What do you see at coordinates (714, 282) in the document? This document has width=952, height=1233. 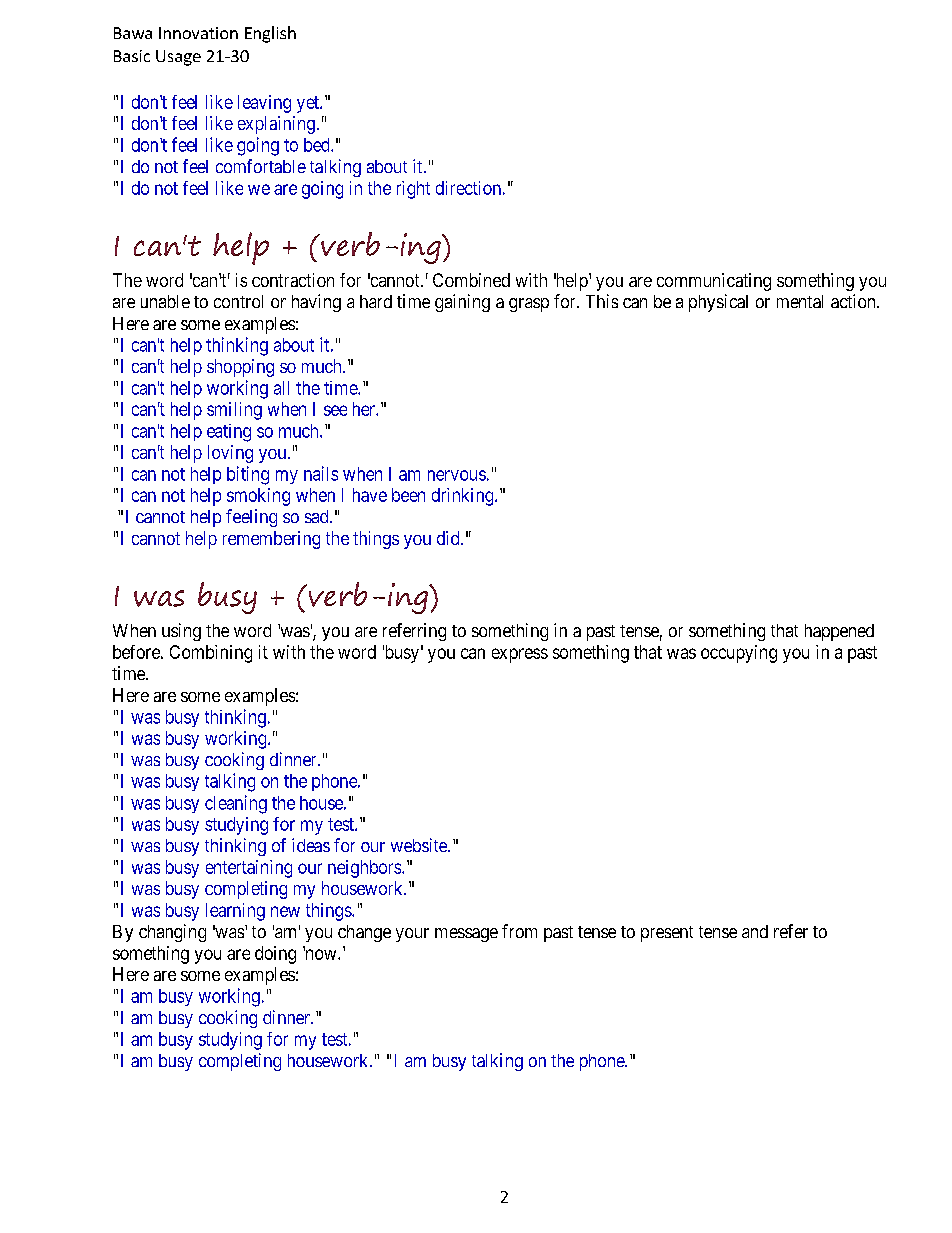 I see `communicating` at bounding box center [714, 282].
